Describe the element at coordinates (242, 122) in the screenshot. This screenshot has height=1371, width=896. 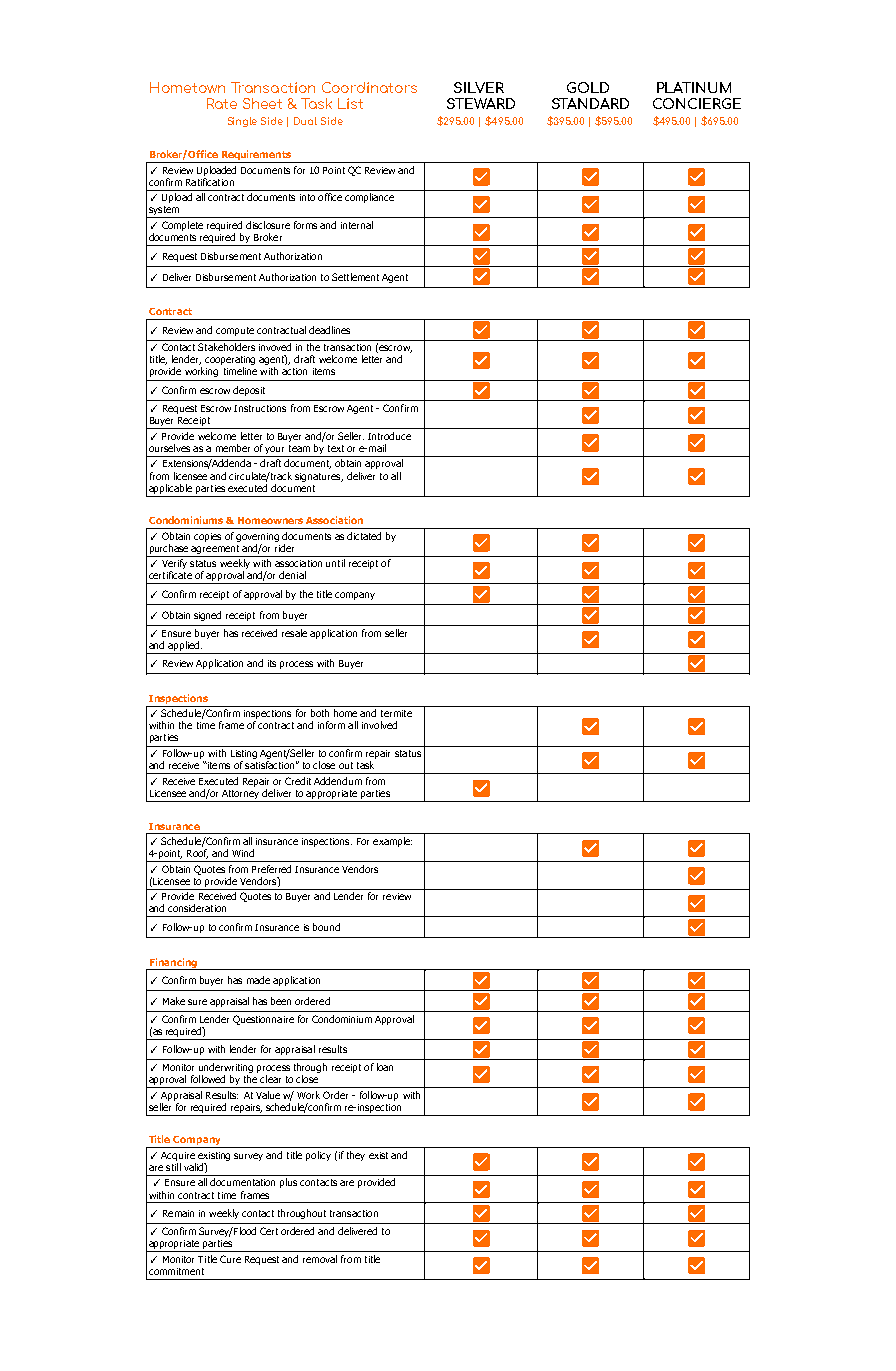
I see `Single` at that location.
